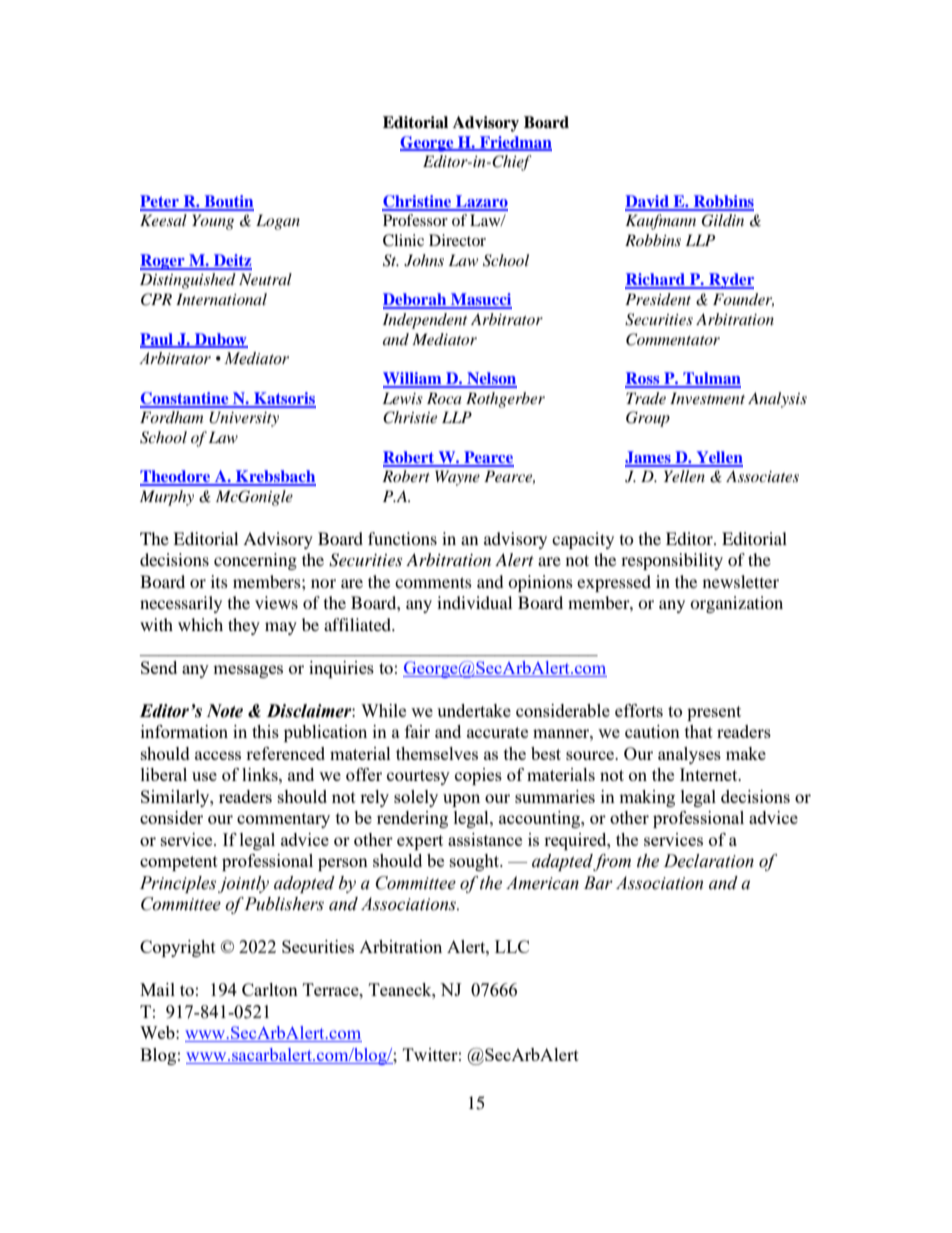 The width and height of the screenshot is (952, 1233). I want to click on LLC, so click(512, 946).
